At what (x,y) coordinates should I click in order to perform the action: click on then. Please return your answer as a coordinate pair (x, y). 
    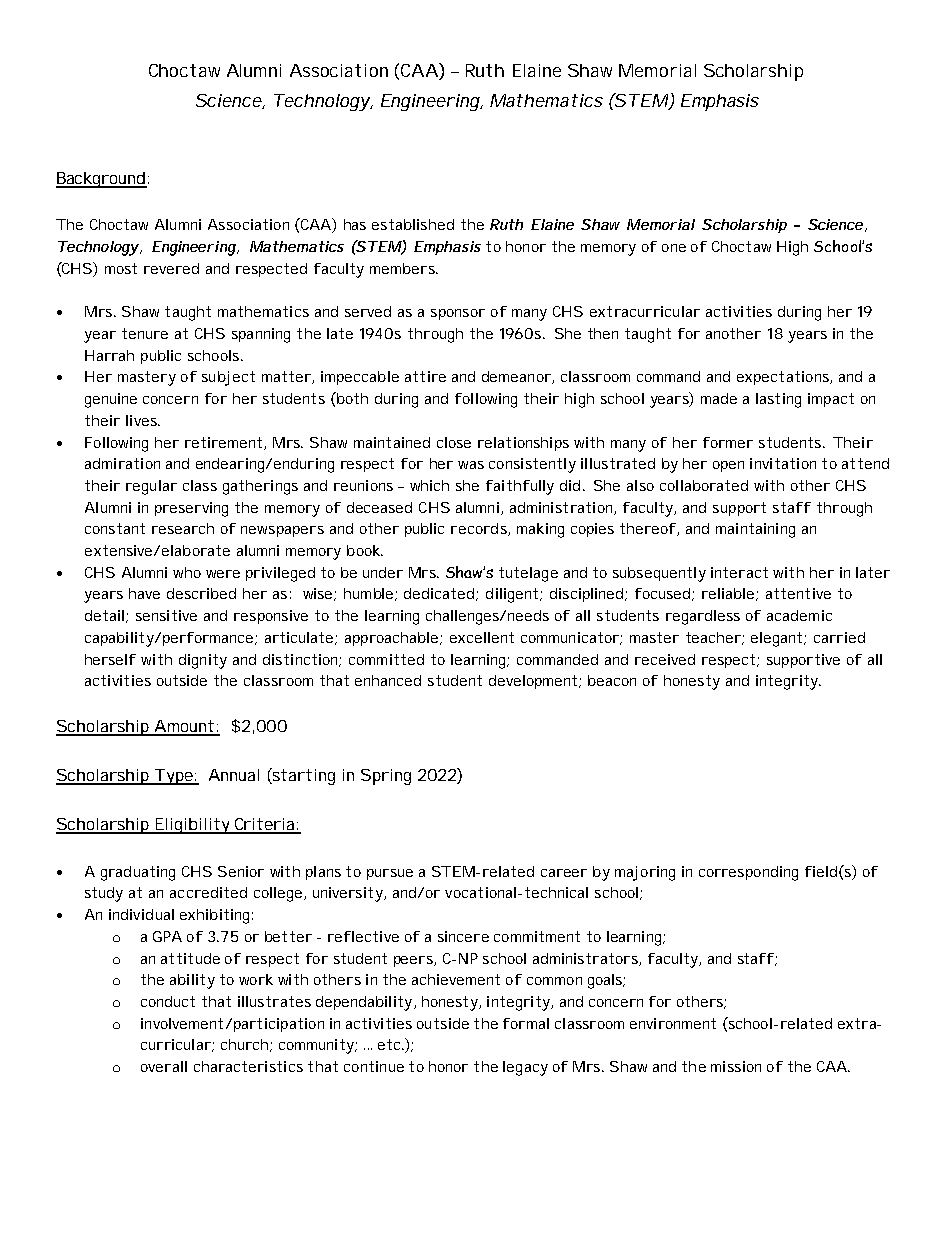
    Looking at the image, I should click on (603, 333).
